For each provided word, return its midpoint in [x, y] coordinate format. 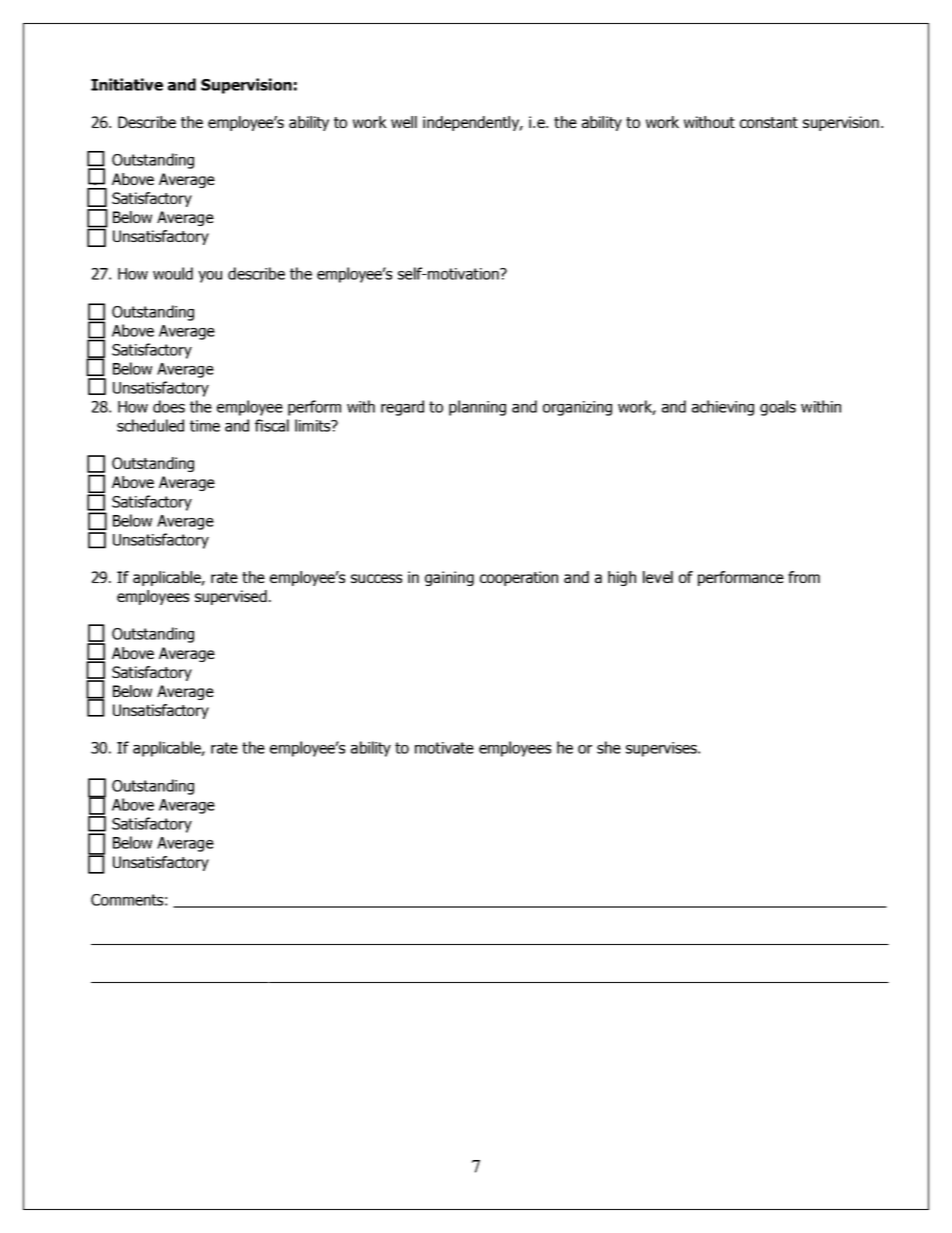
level [658, 577]
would [173, 273]
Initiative [127, 84]
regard [402, 408]
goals [778, 408]
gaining [449, 578]
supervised [231, 597]
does [169, 406]
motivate [444, 748]
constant [769, 122]
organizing [577, 408]
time [205, 426]
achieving [723, 408]
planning [477, 408]
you [210, 277]
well [404, 122]
